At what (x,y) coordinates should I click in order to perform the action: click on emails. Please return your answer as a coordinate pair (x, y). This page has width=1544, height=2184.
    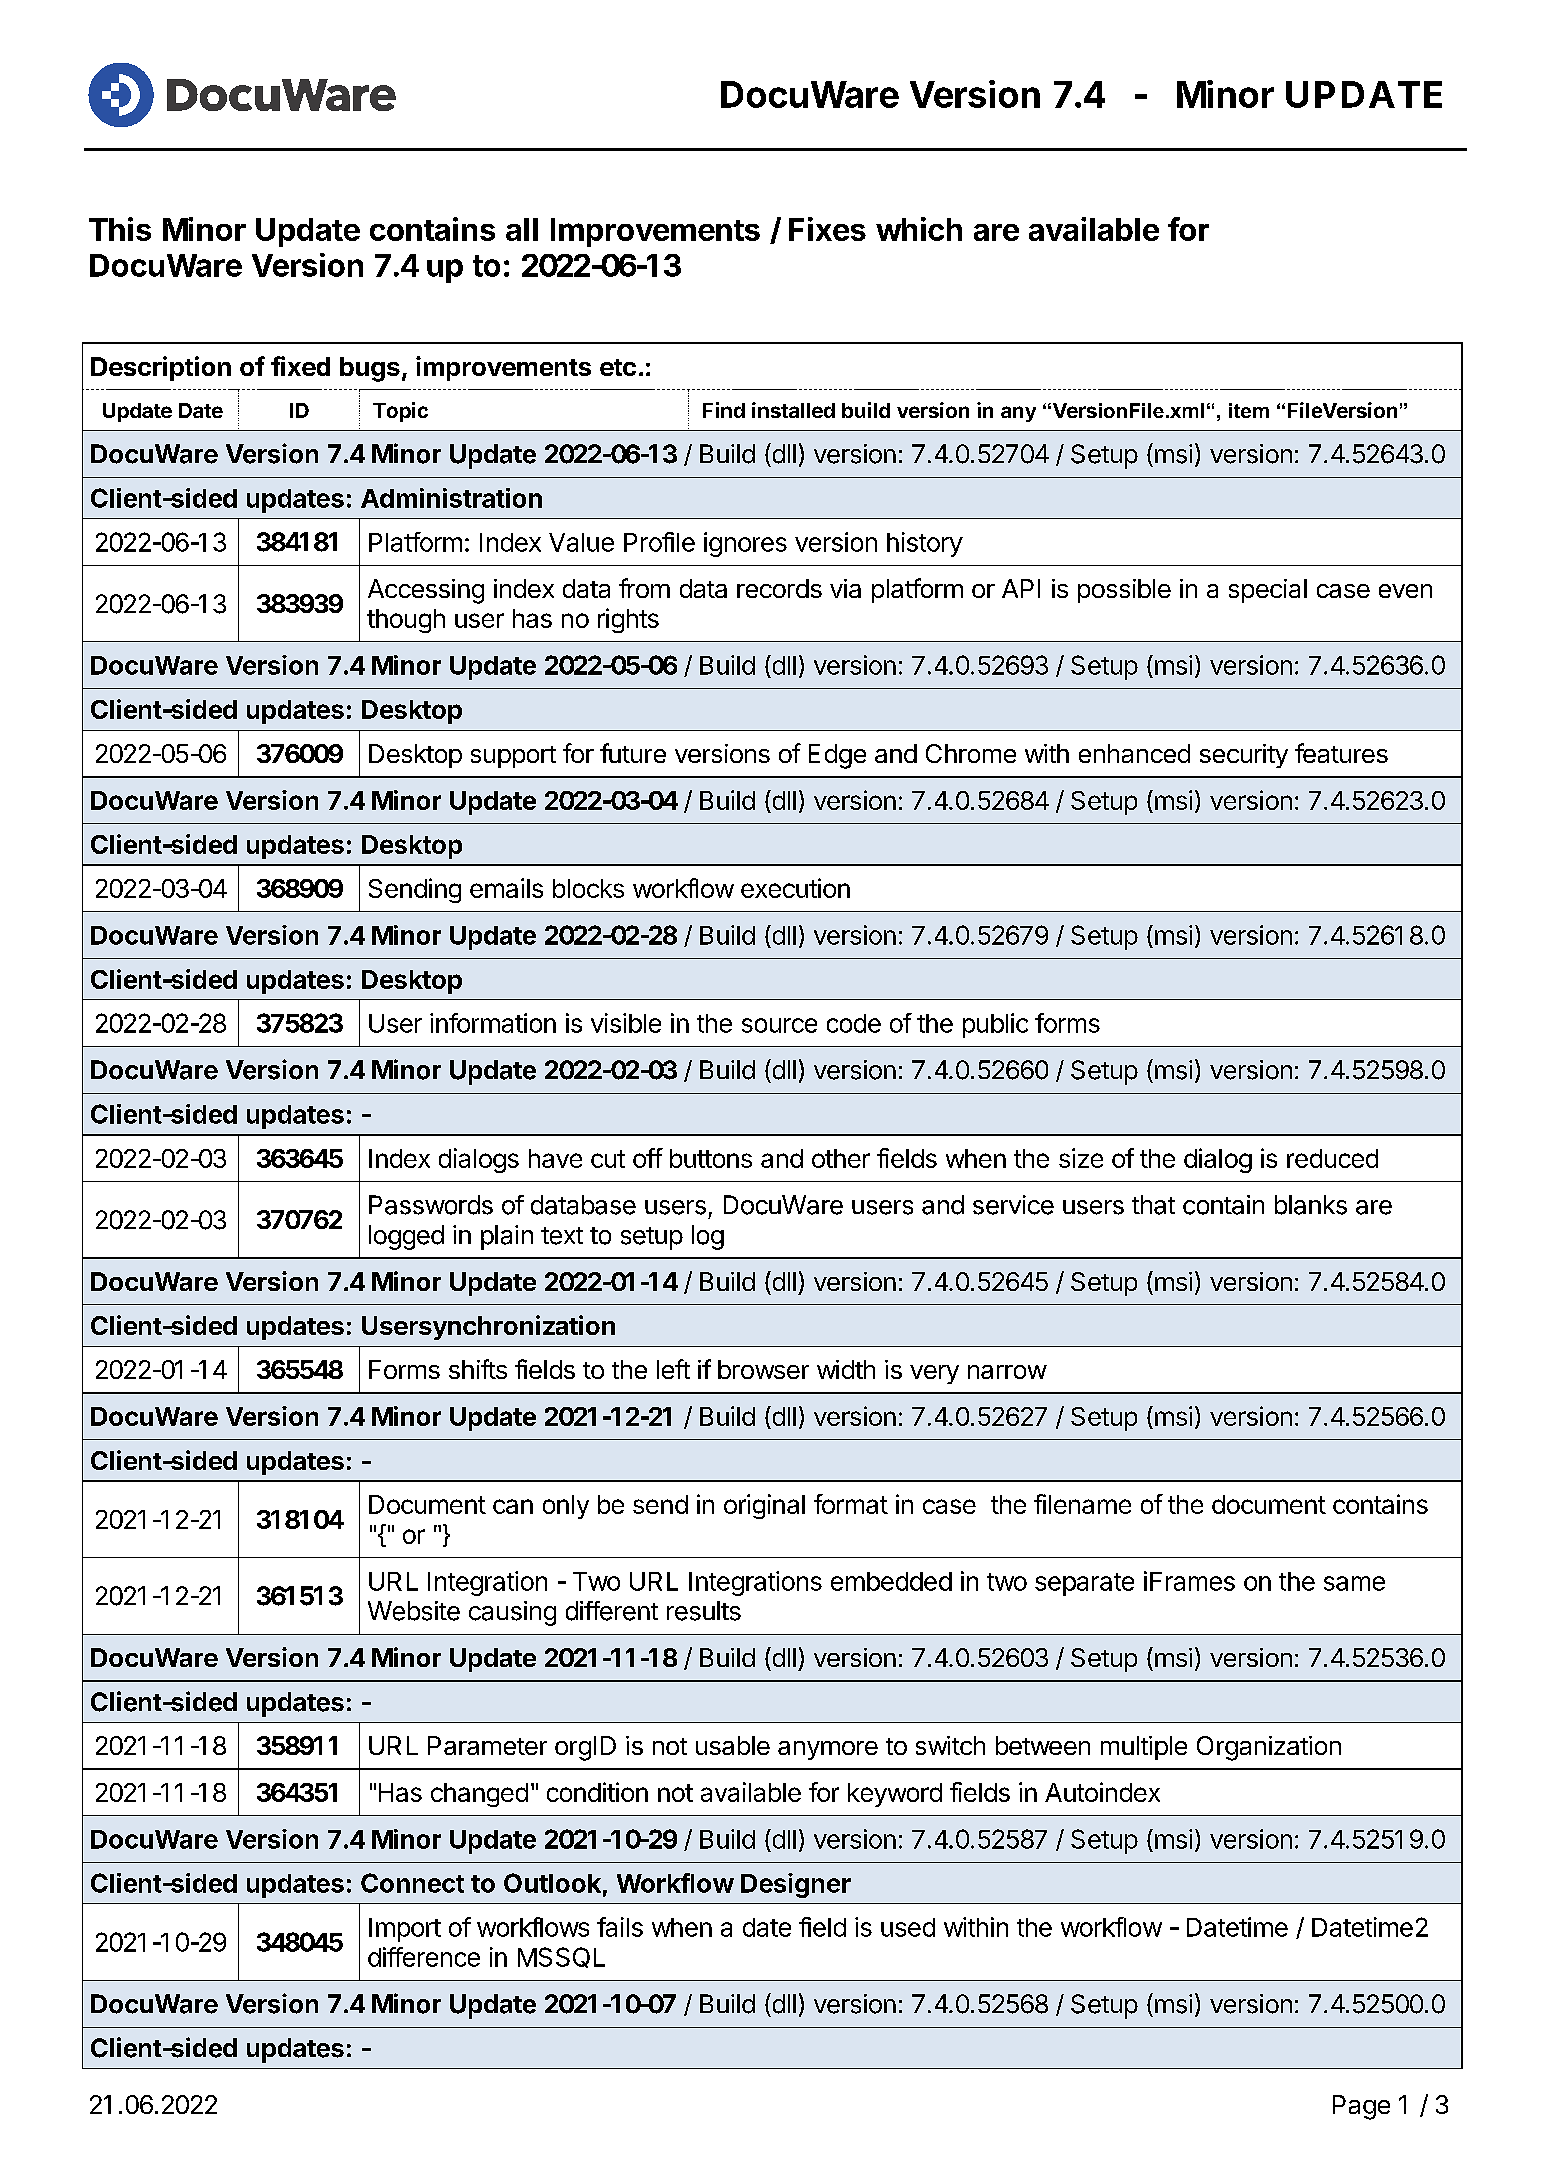
    Looking at the image, I should click on (506, 888).
